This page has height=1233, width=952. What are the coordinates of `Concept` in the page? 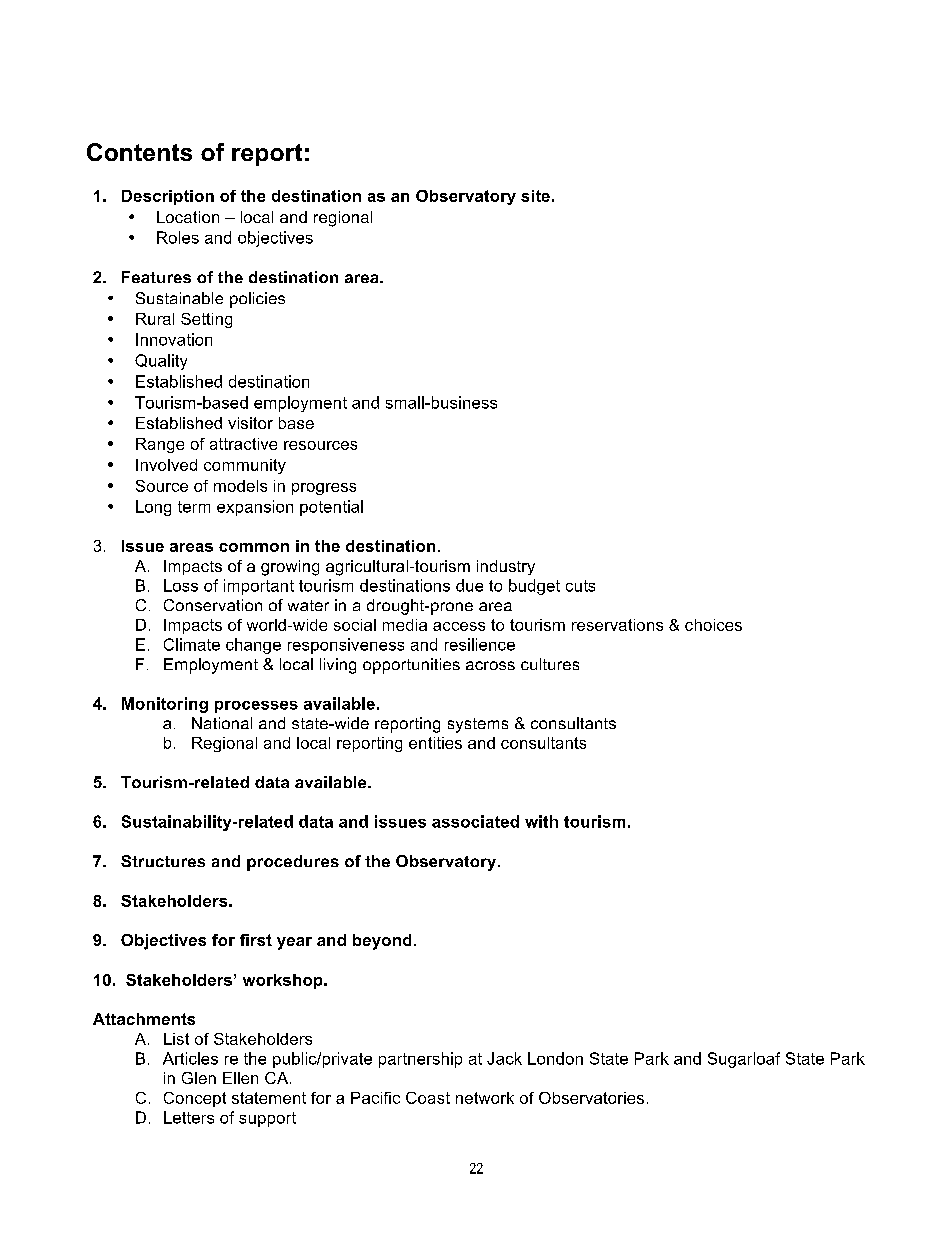 It's located at (195, 1099).
